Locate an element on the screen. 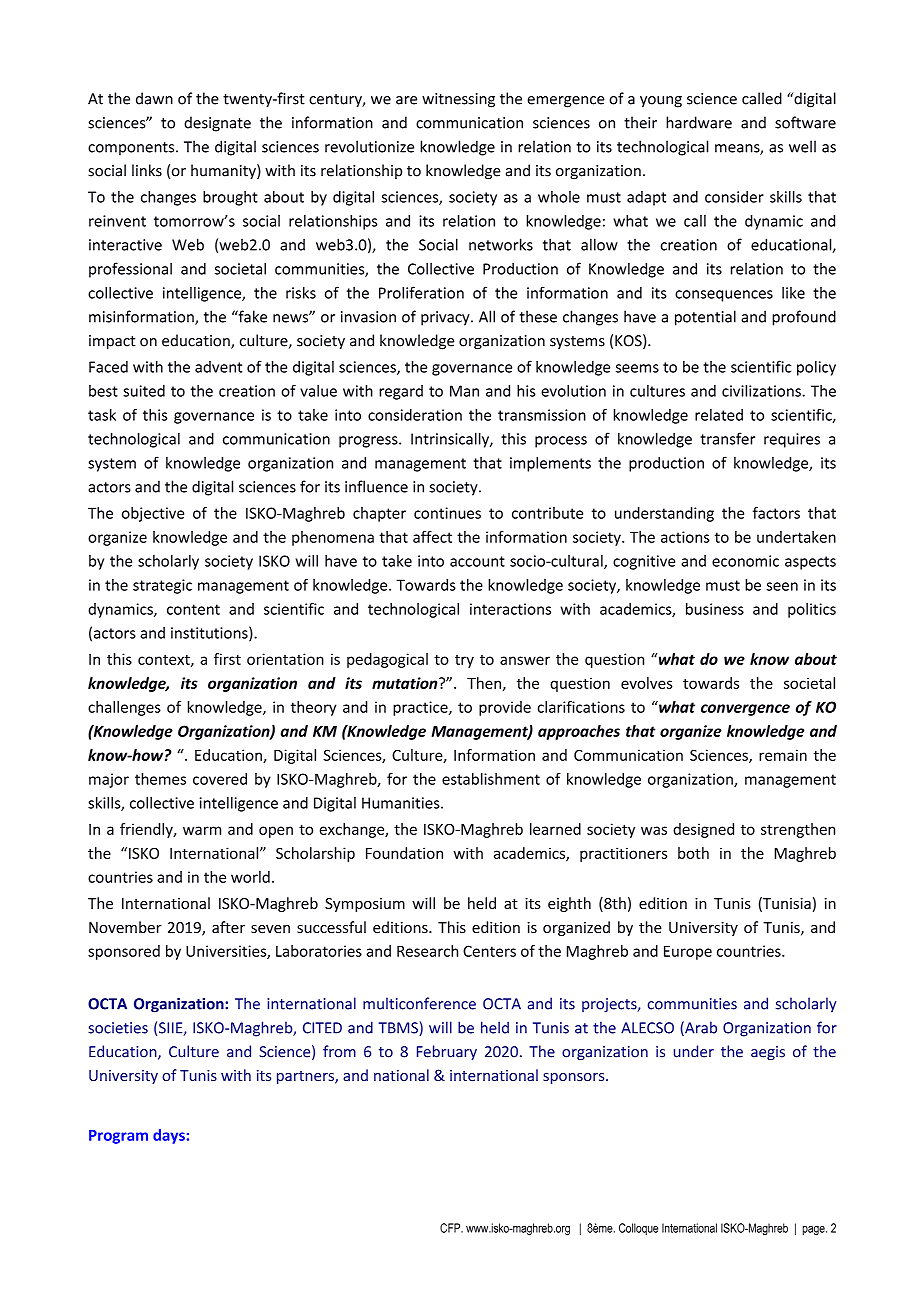 The height and width of the screenshot is (1308, 924). designate is located at coordinates (217, 124).
